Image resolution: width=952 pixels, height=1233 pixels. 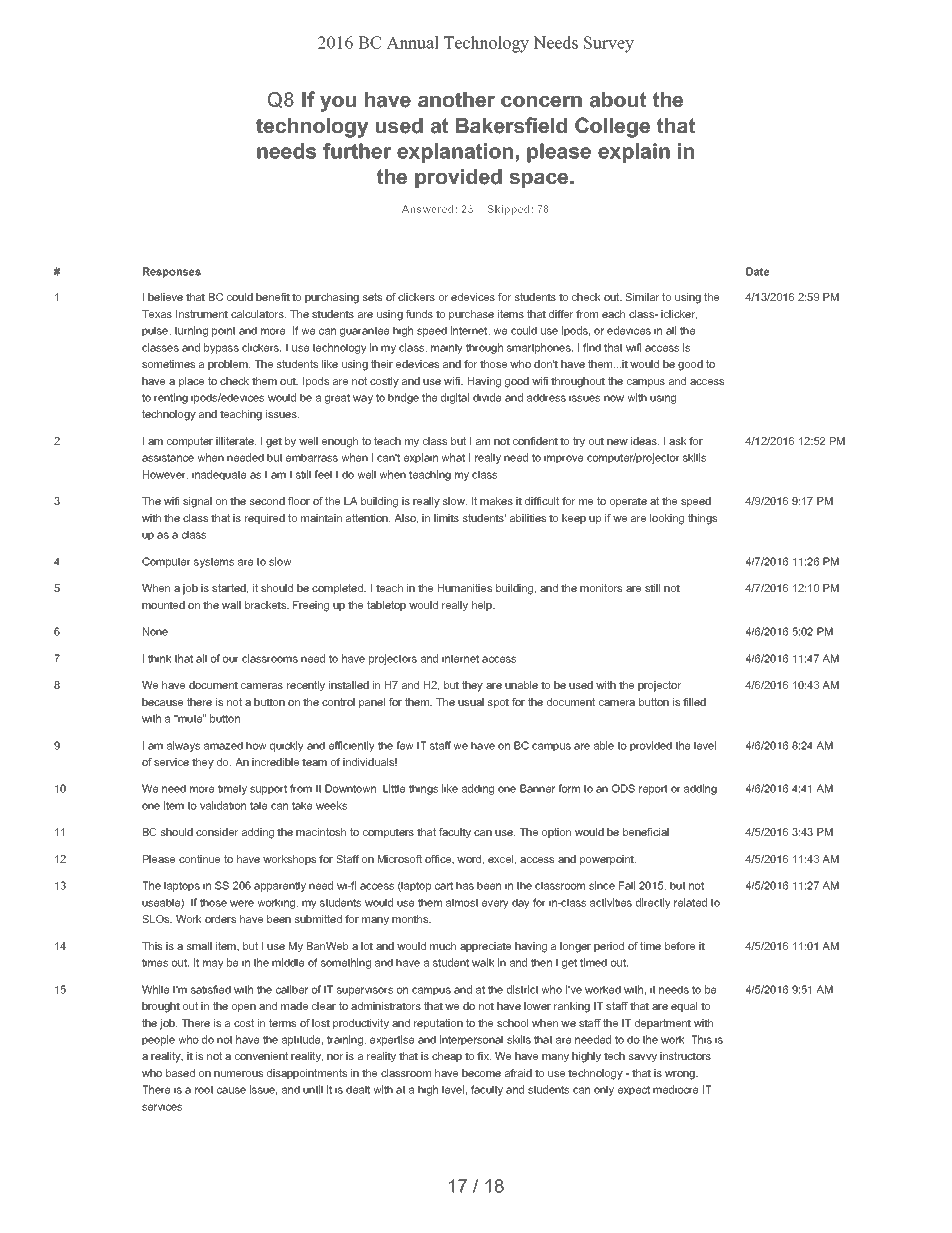 I want to click on about, so click(x=618, y=100).
